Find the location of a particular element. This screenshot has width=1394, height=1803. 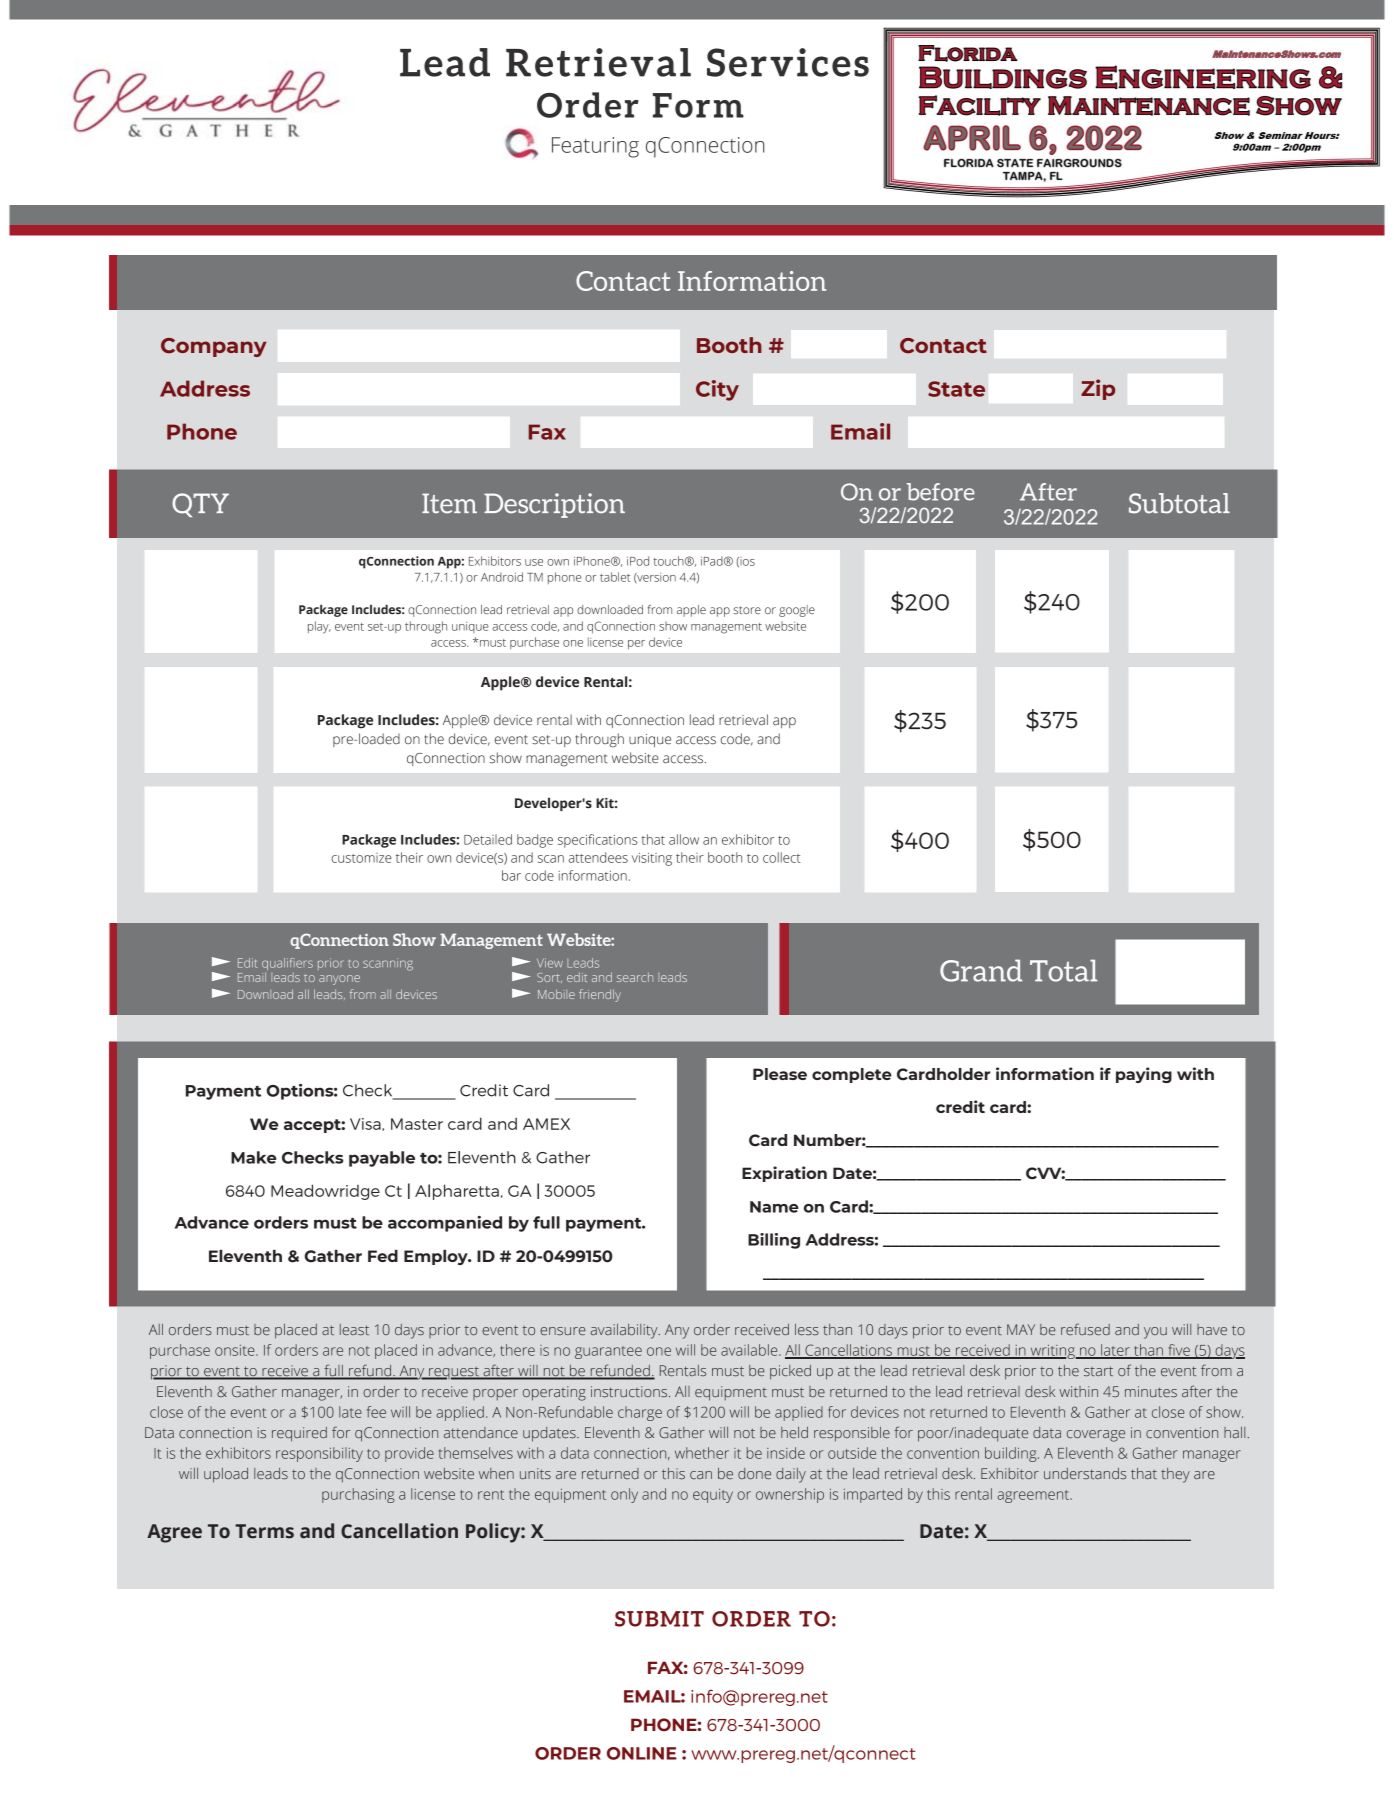

Grand is located at coordinates (981, 970).
